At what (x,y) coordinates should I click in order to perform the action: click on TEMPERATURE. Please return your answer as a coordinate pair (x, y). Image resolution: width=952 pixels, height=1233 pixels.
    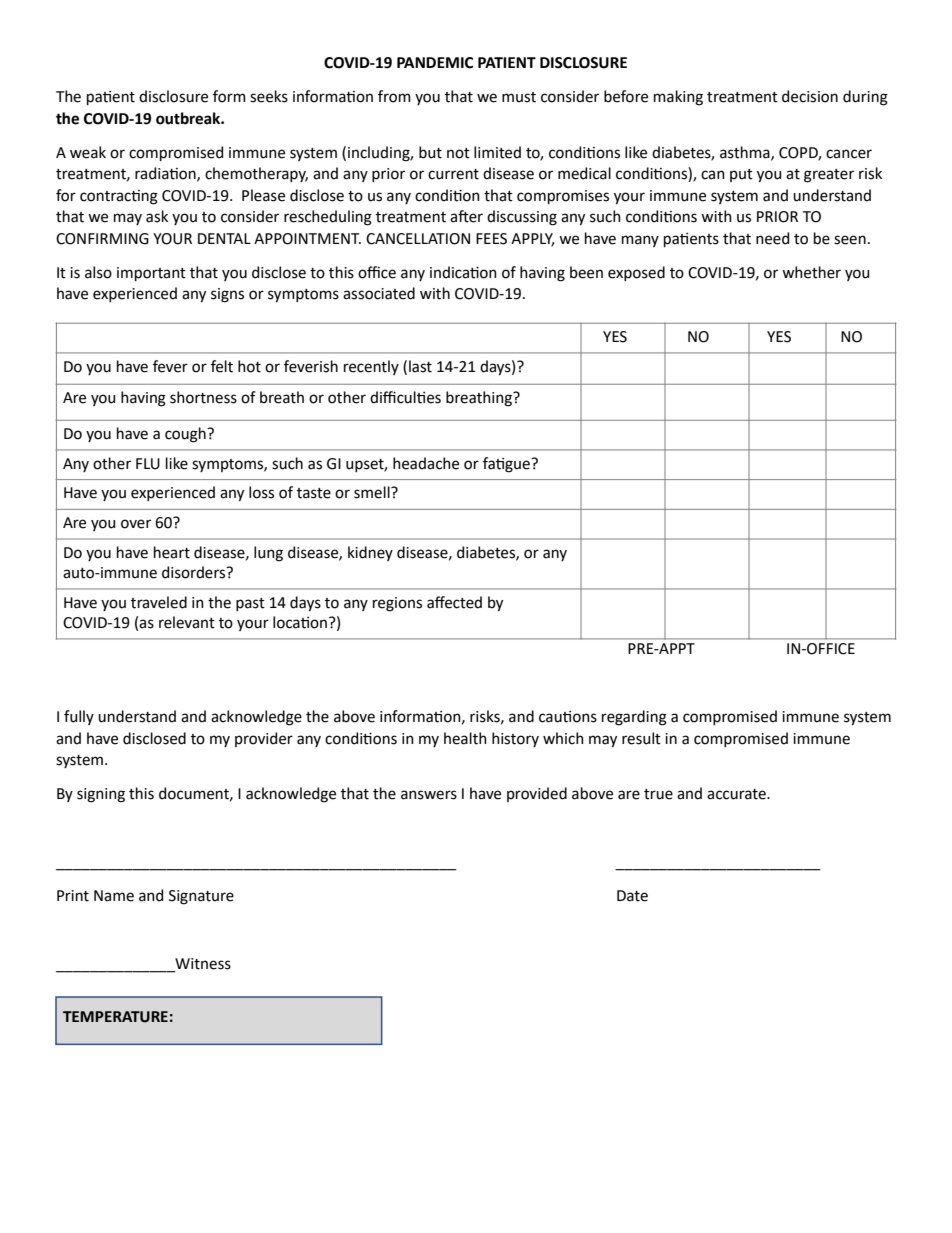
    Looking at the image, I should click on (115, 1017).
